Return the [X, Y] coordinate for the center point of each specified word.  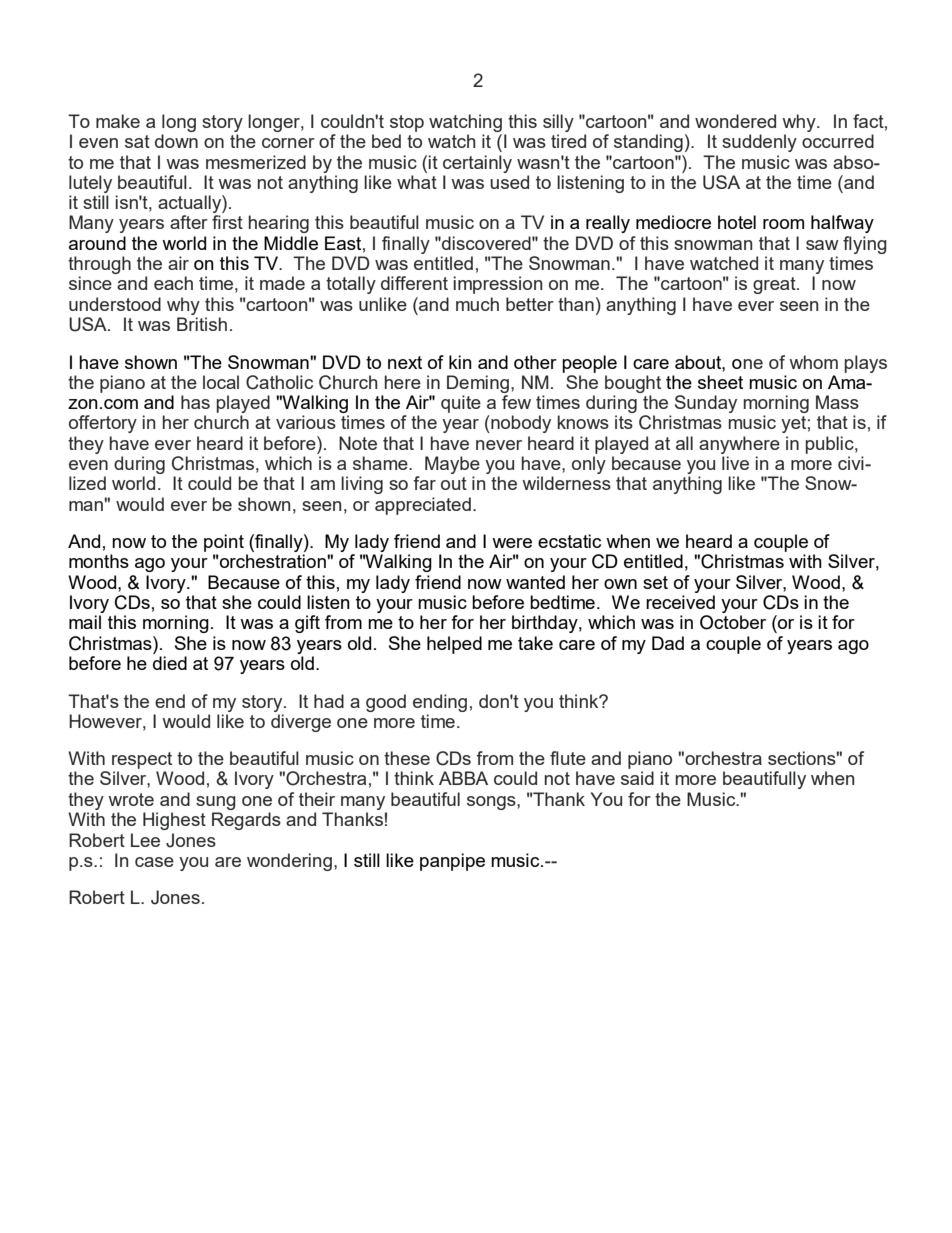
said [637, 778]
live [735, 463]
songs [492, 803]
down [176, 141]
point [224, 543]
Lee [145, 840]
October [733, 622]
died [170, 663]
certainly [477, 164]
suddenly [759, 143]
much [477, 304]
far [424, 483]
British [202, 324]
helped [454, 645]
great [775, 285]
